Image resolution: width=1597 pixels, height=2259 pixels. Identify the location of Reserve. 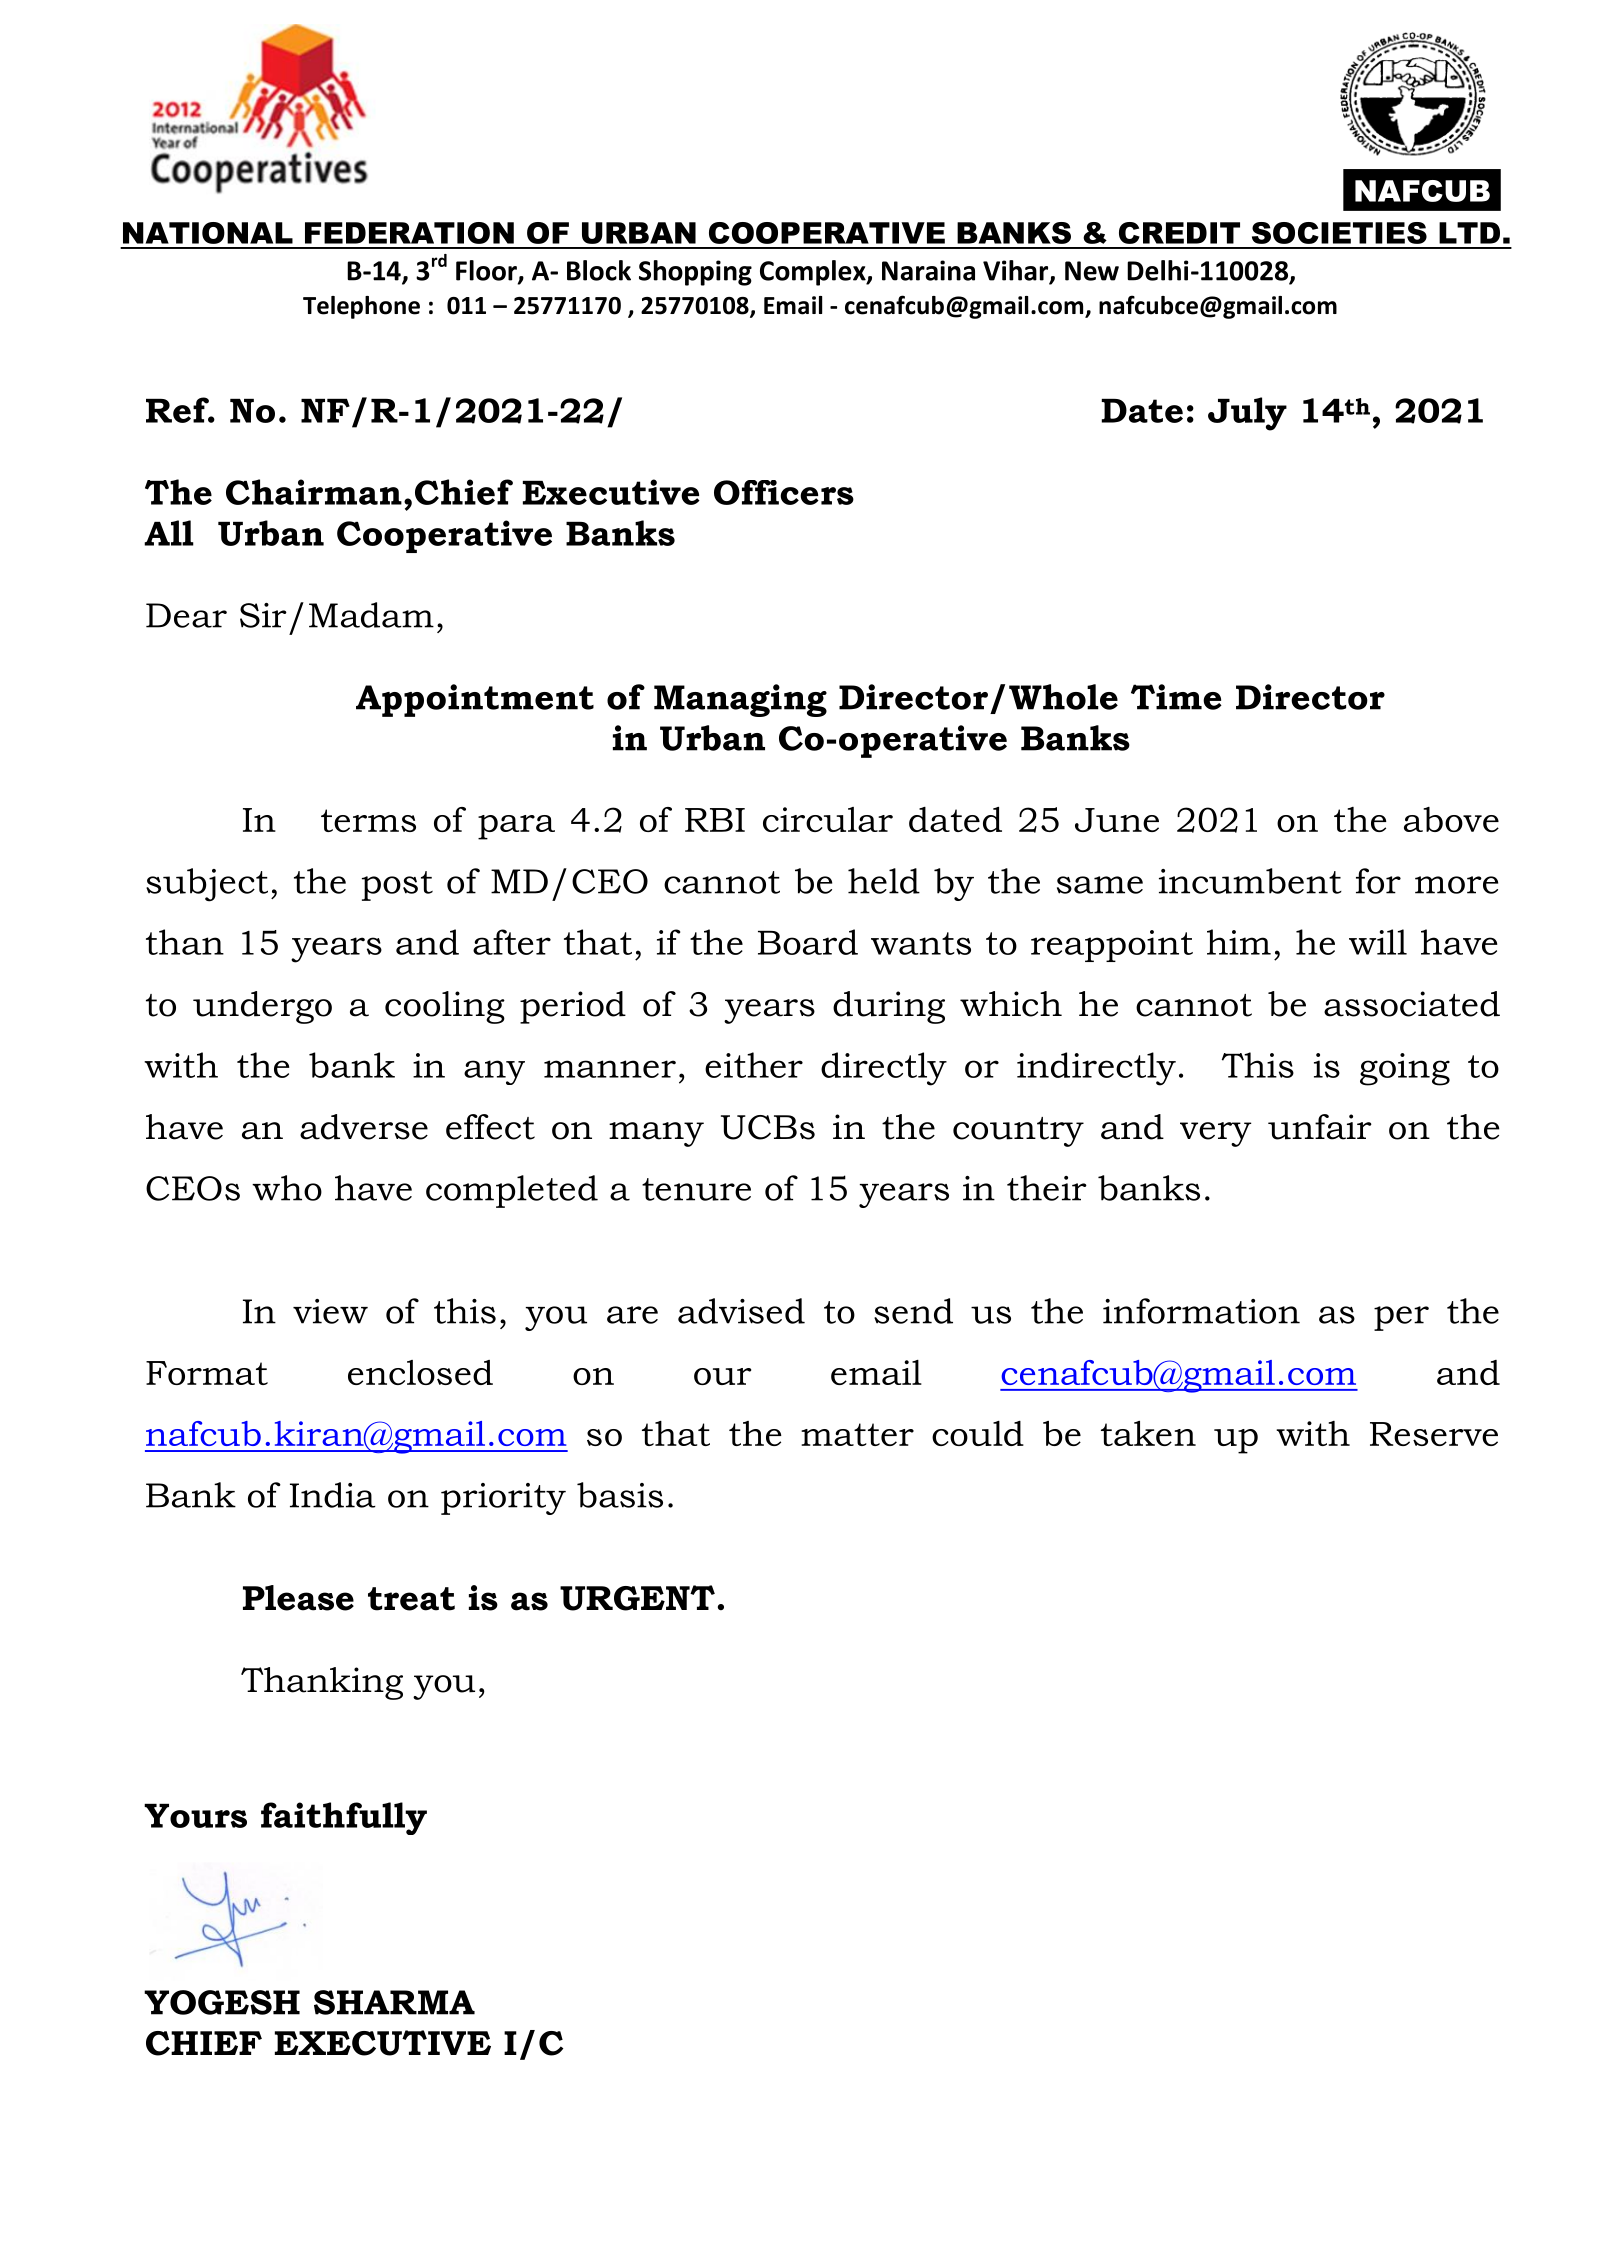
(1434, 1434).
